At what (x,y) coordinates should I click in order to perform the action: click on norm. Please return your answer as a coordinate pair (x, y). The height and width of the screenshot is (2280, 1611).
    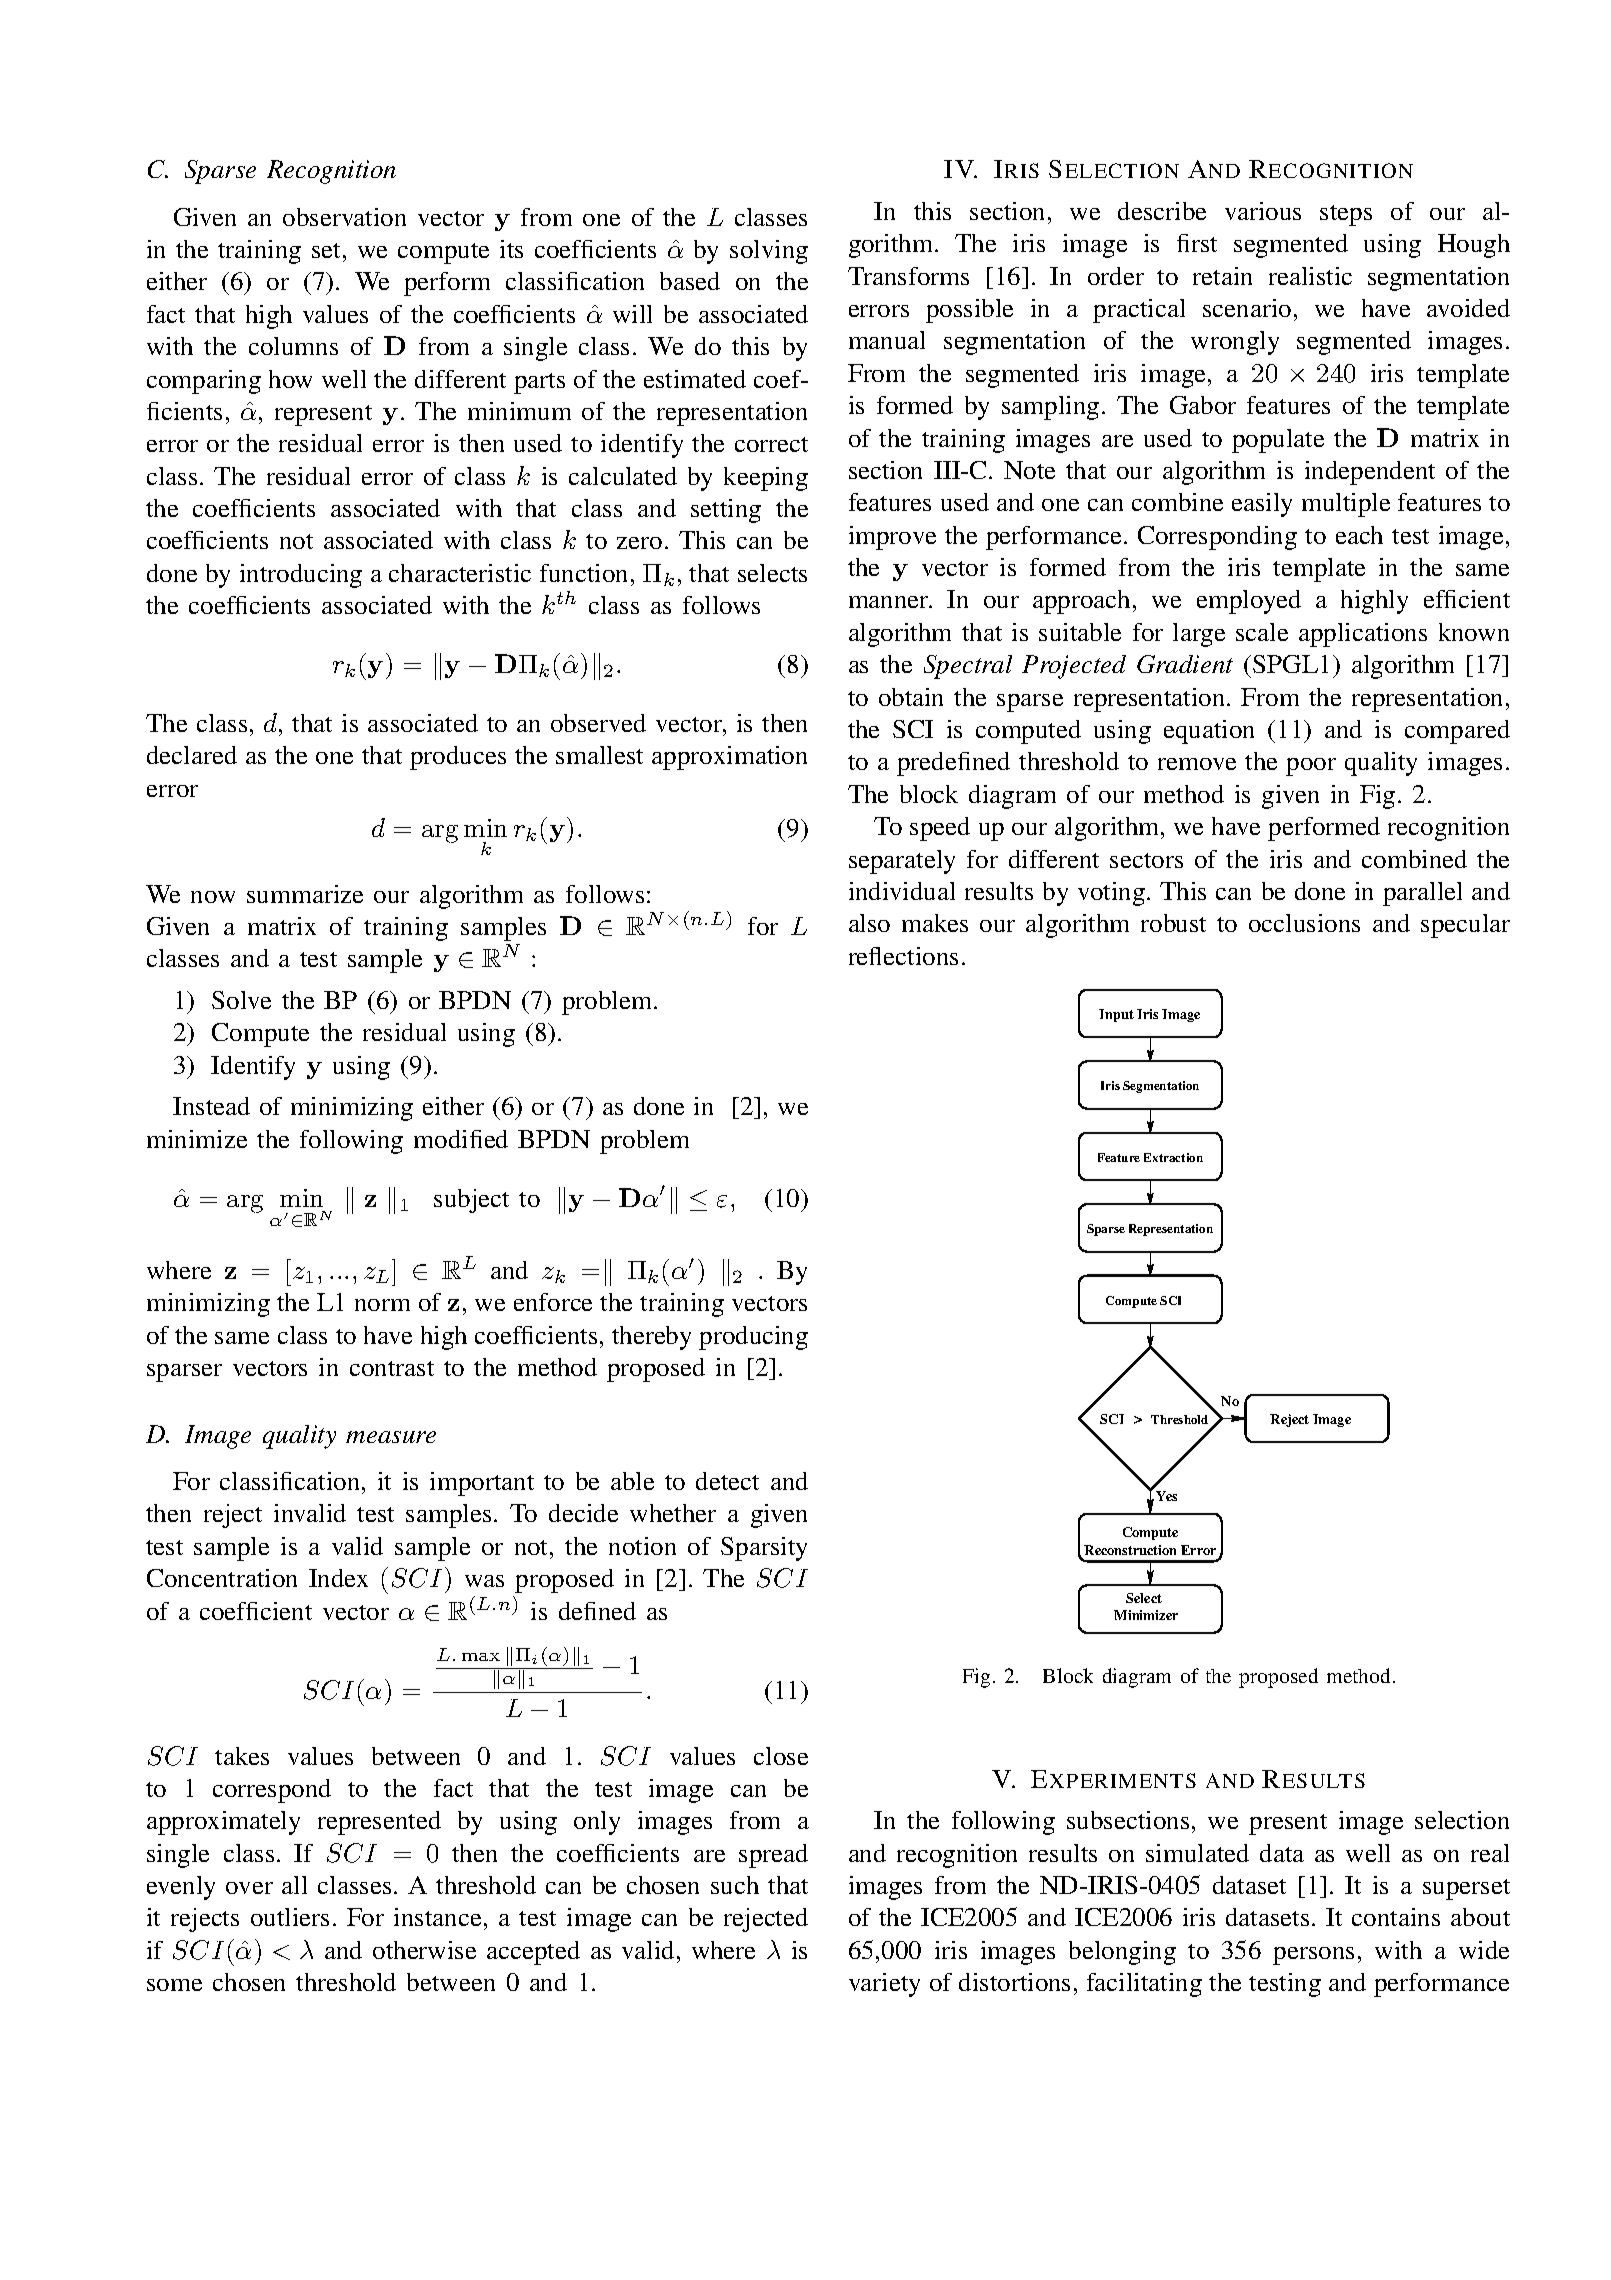
    Looking at the image, I should click on (382, 1305).
